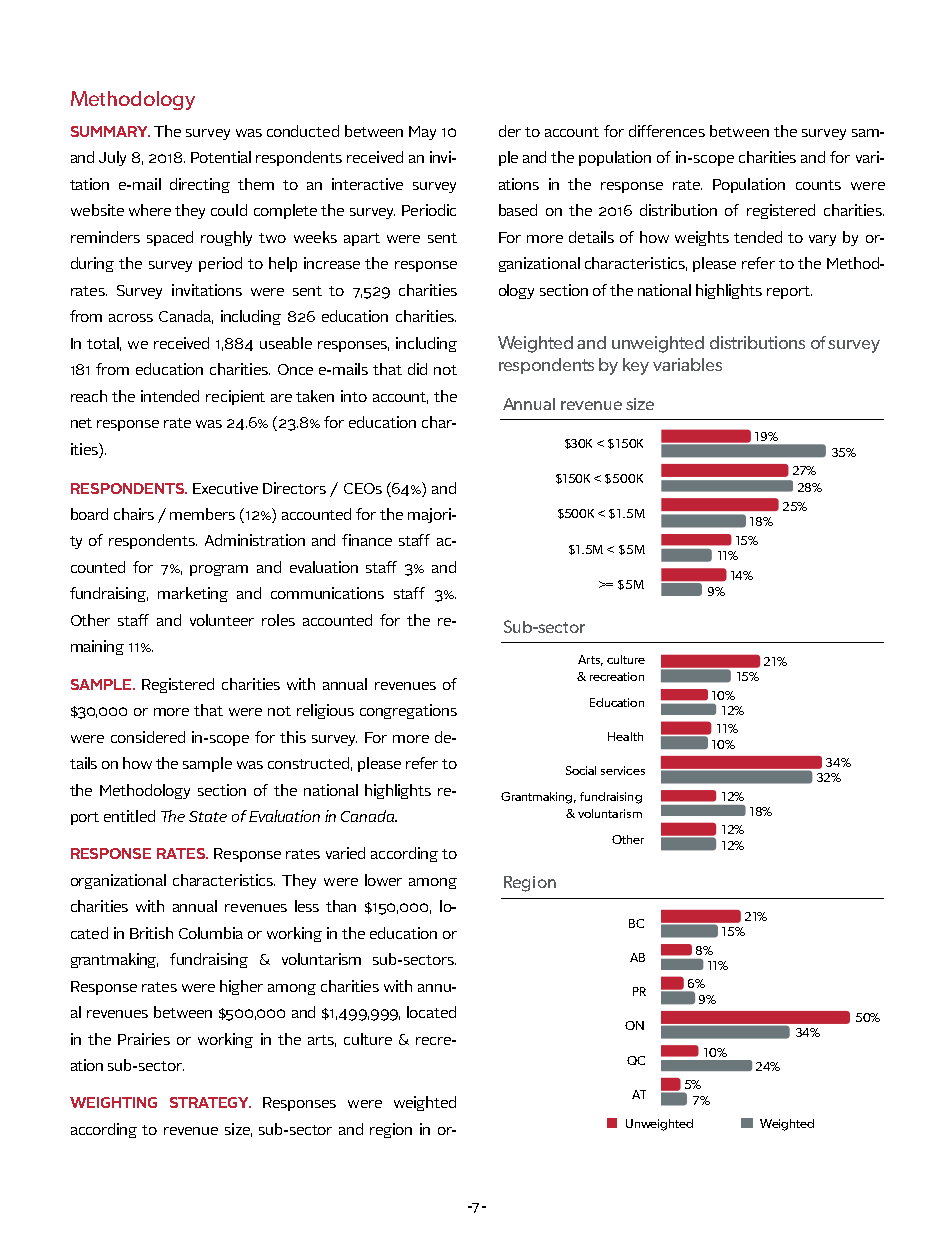 The image size is (952, 1233). What do you see at coordinates (200, 185) in the screenshot?
I see `directing` at bounding box center [200, 185].
